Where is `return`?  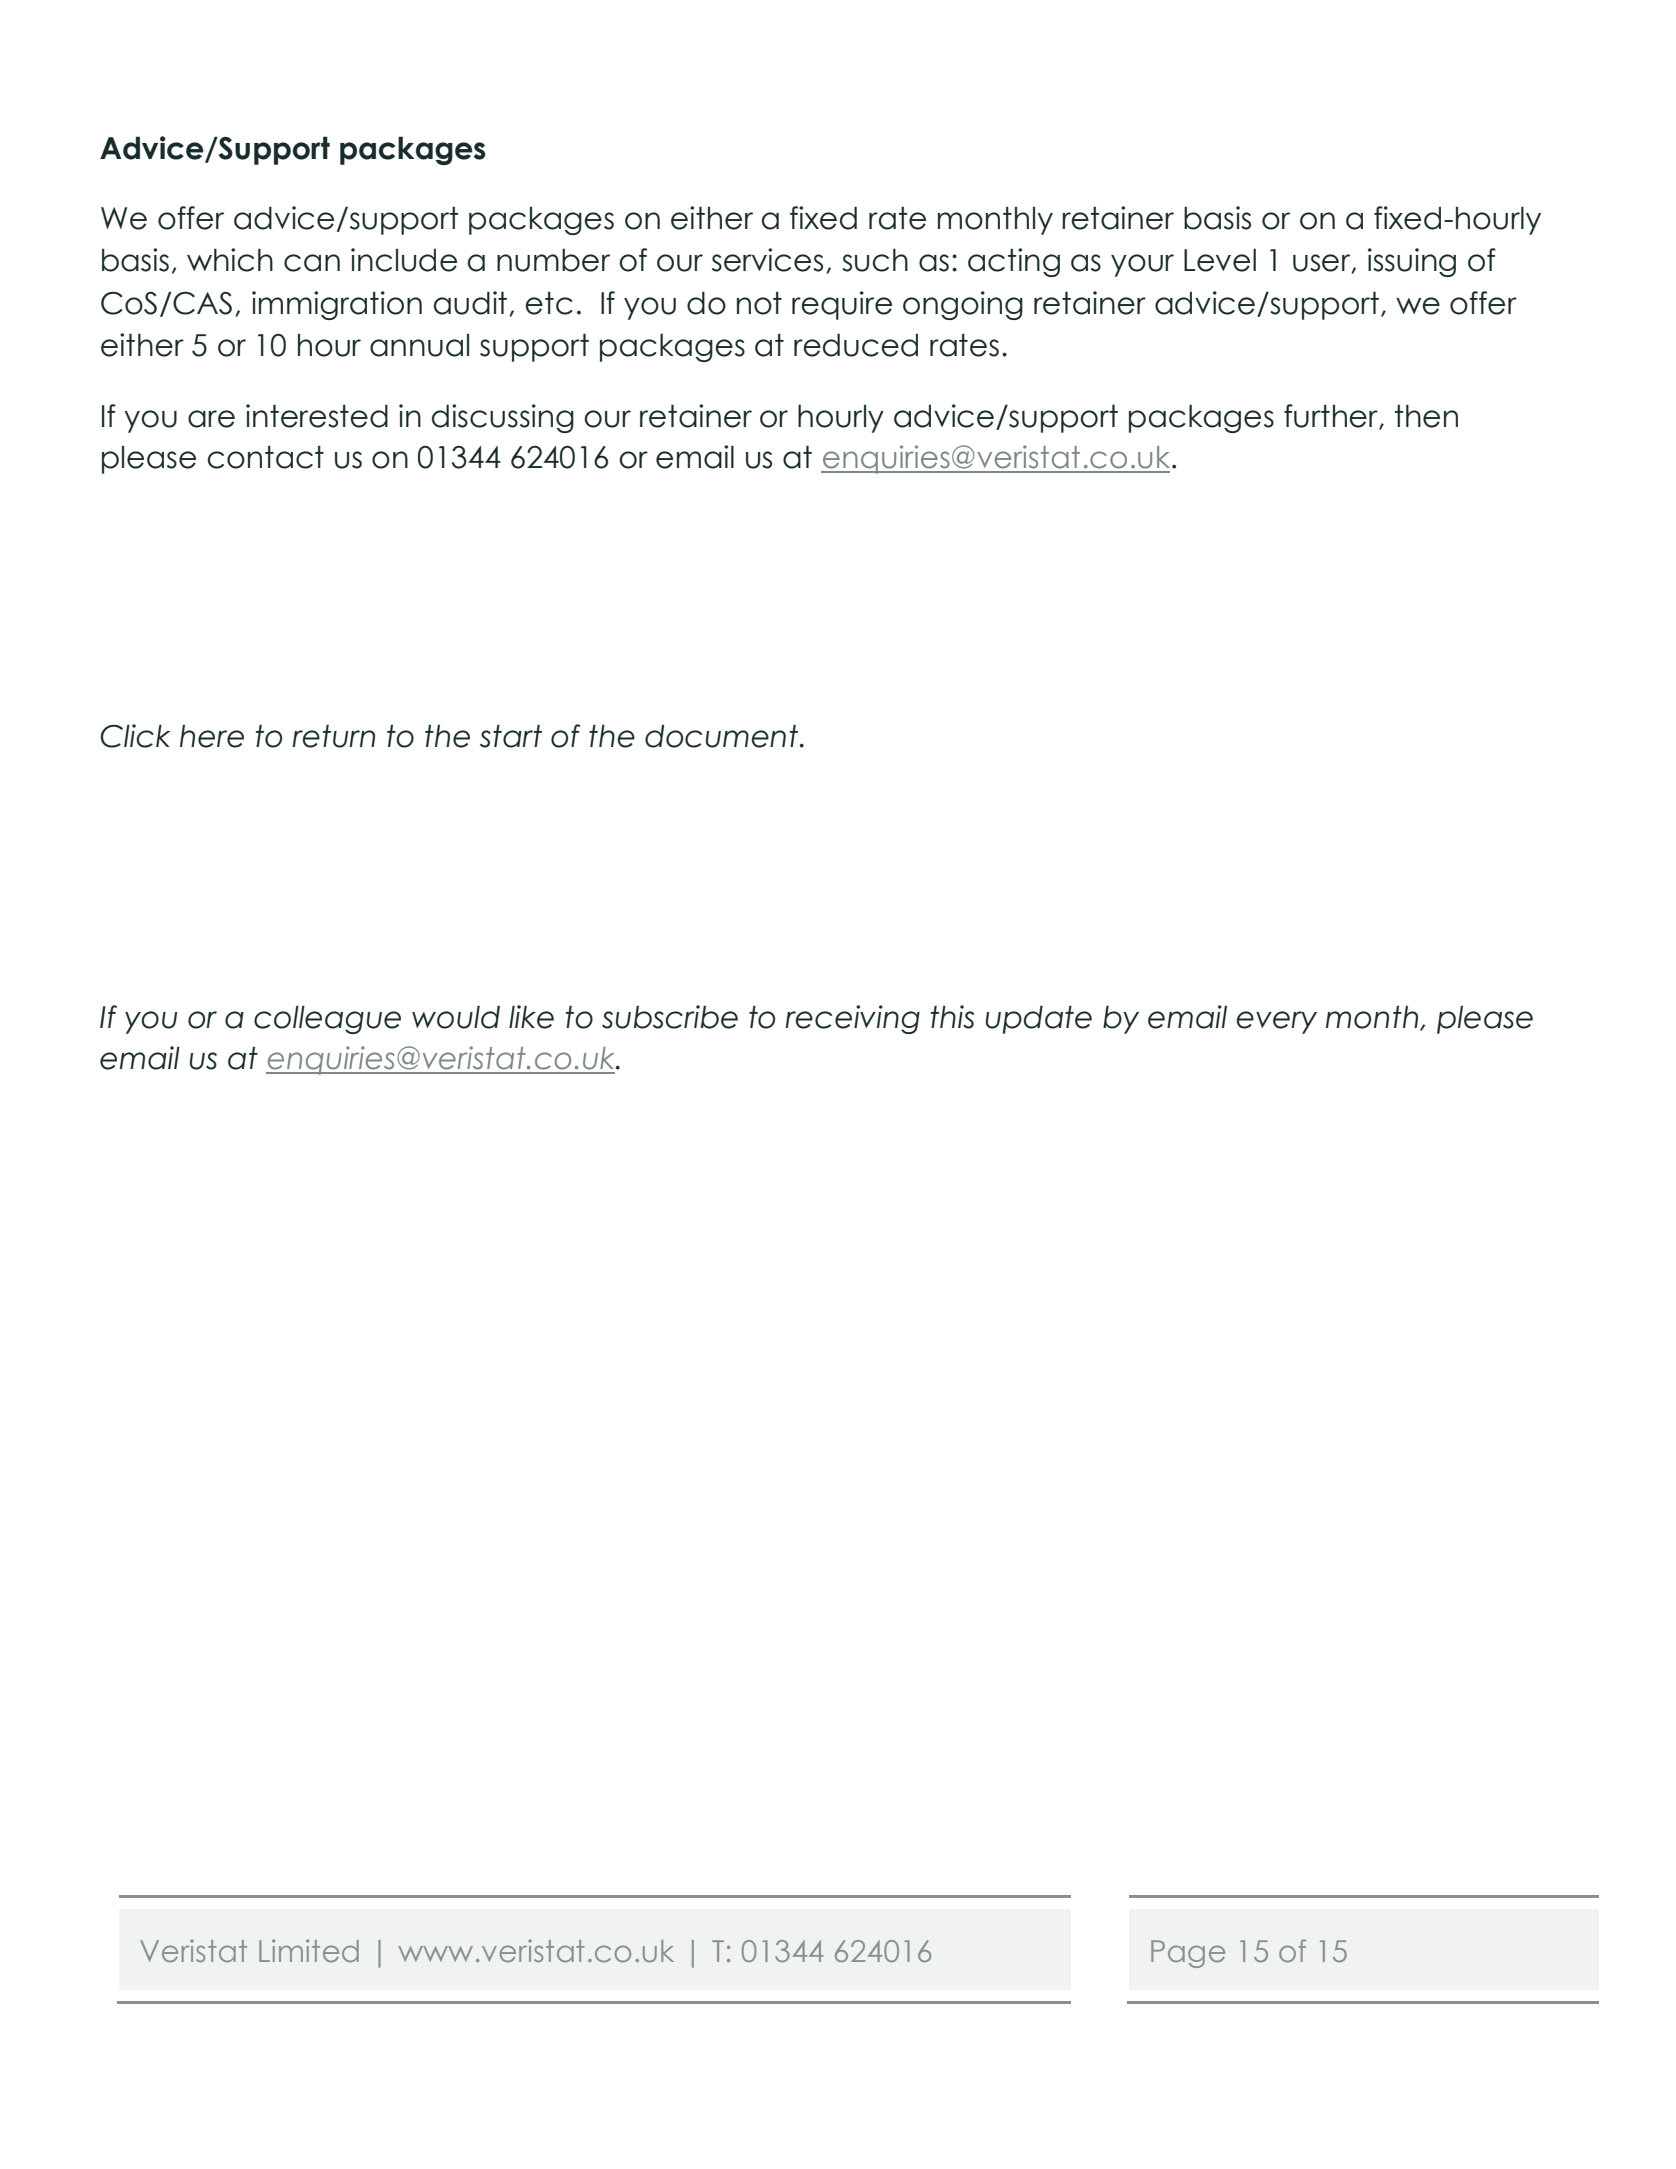
return is located at coordinates (333, 736).
